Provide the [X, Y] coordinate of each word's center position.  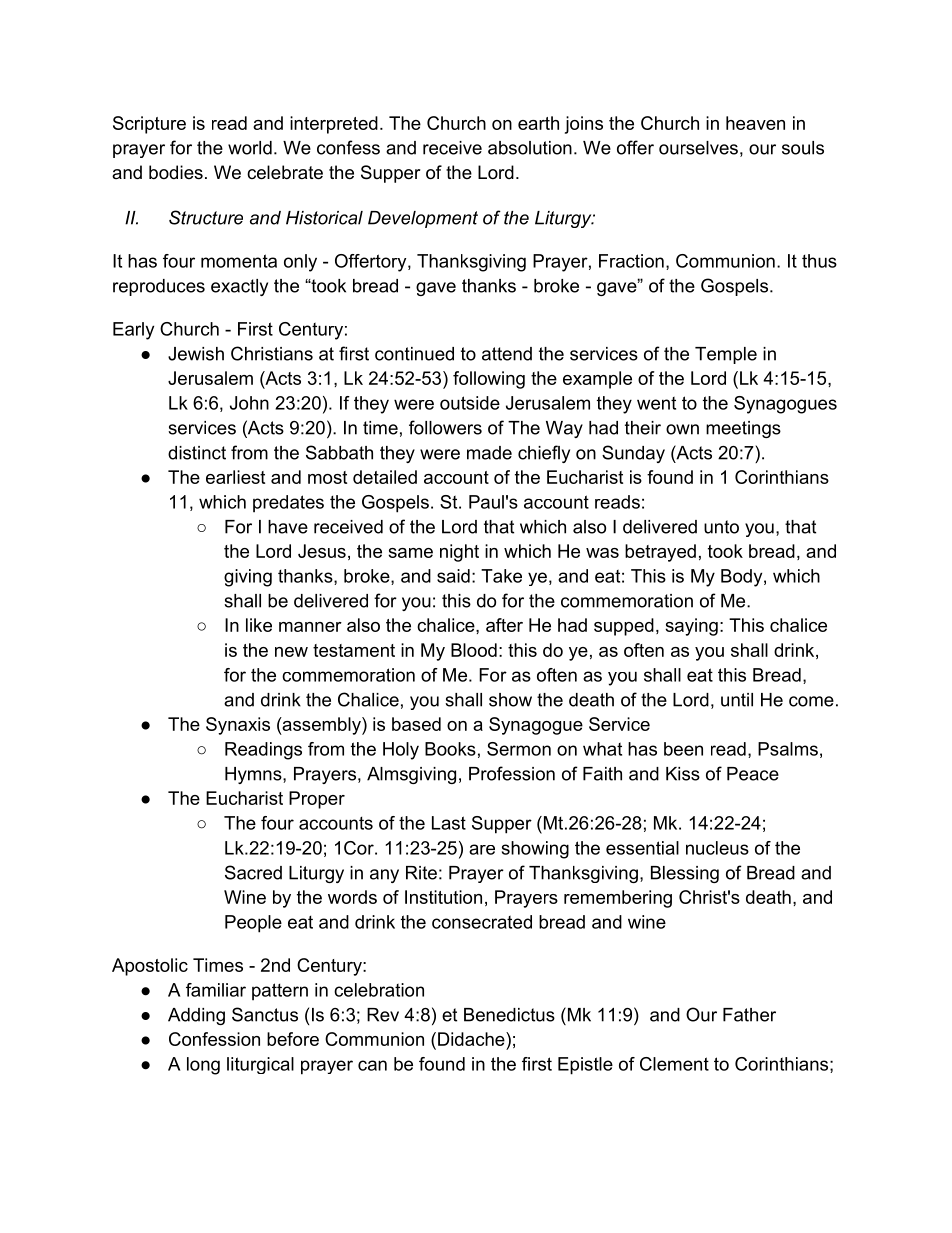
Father [749, 1015]
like [259, 625]
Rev [383, 1015]
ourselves [698, 148]
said [453, 576]
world [250, 148]
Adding [196, 1016]
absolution [530, 148]
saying [691, 627]
